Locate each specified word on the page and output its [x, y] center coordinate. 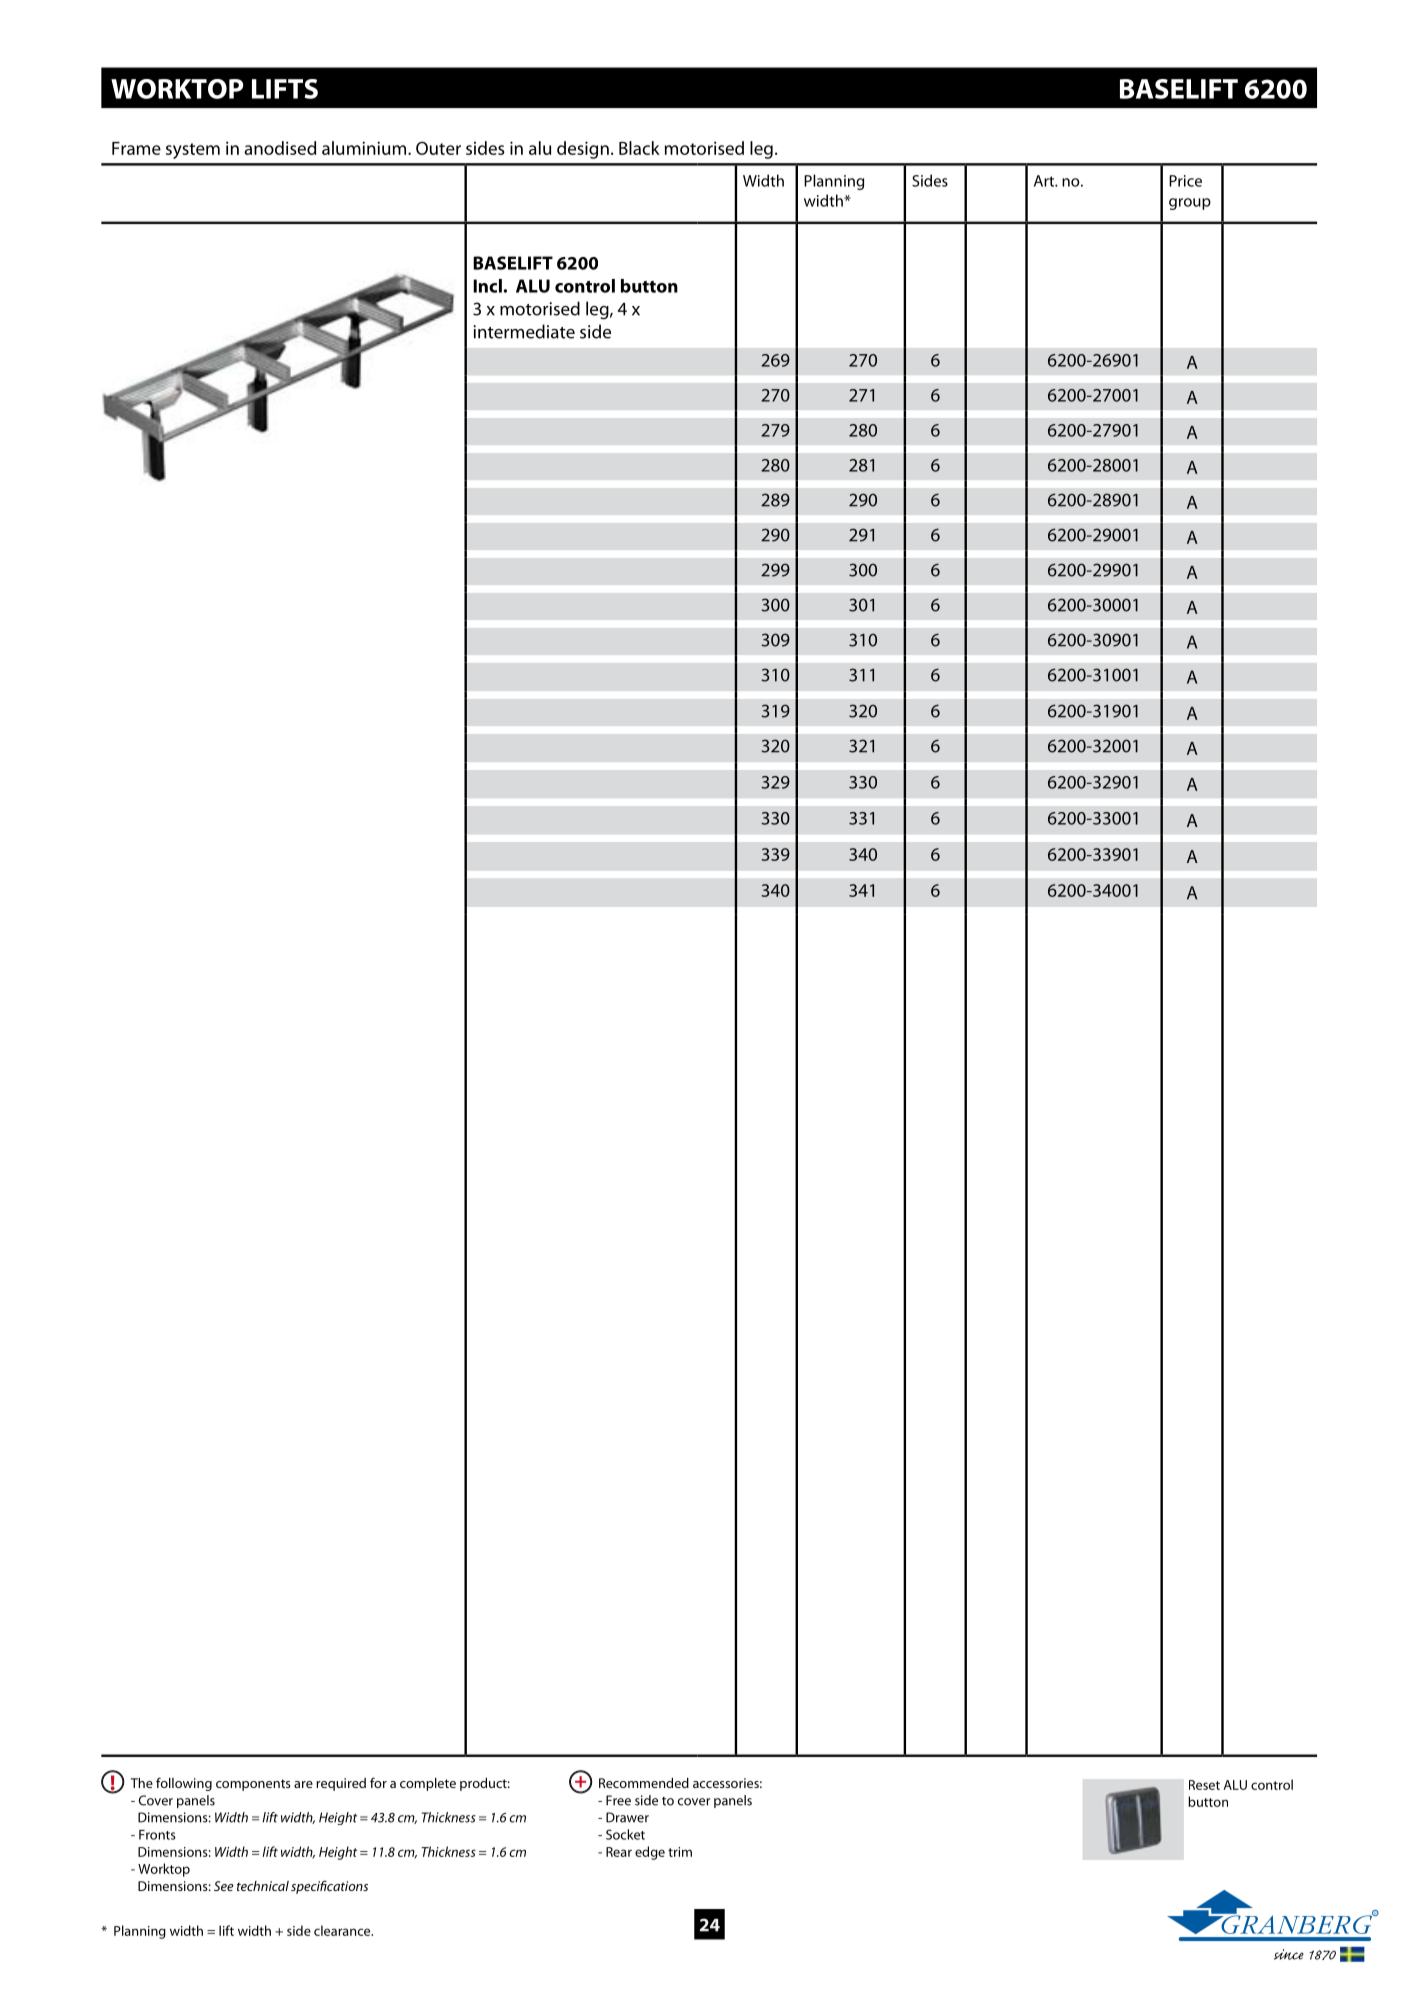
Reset [1204, 1785]
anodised [280, 148]
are [303, 1784]
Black [639, 148]
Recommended [644, 1783]
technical [263, 1886]
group [1190, 204]
